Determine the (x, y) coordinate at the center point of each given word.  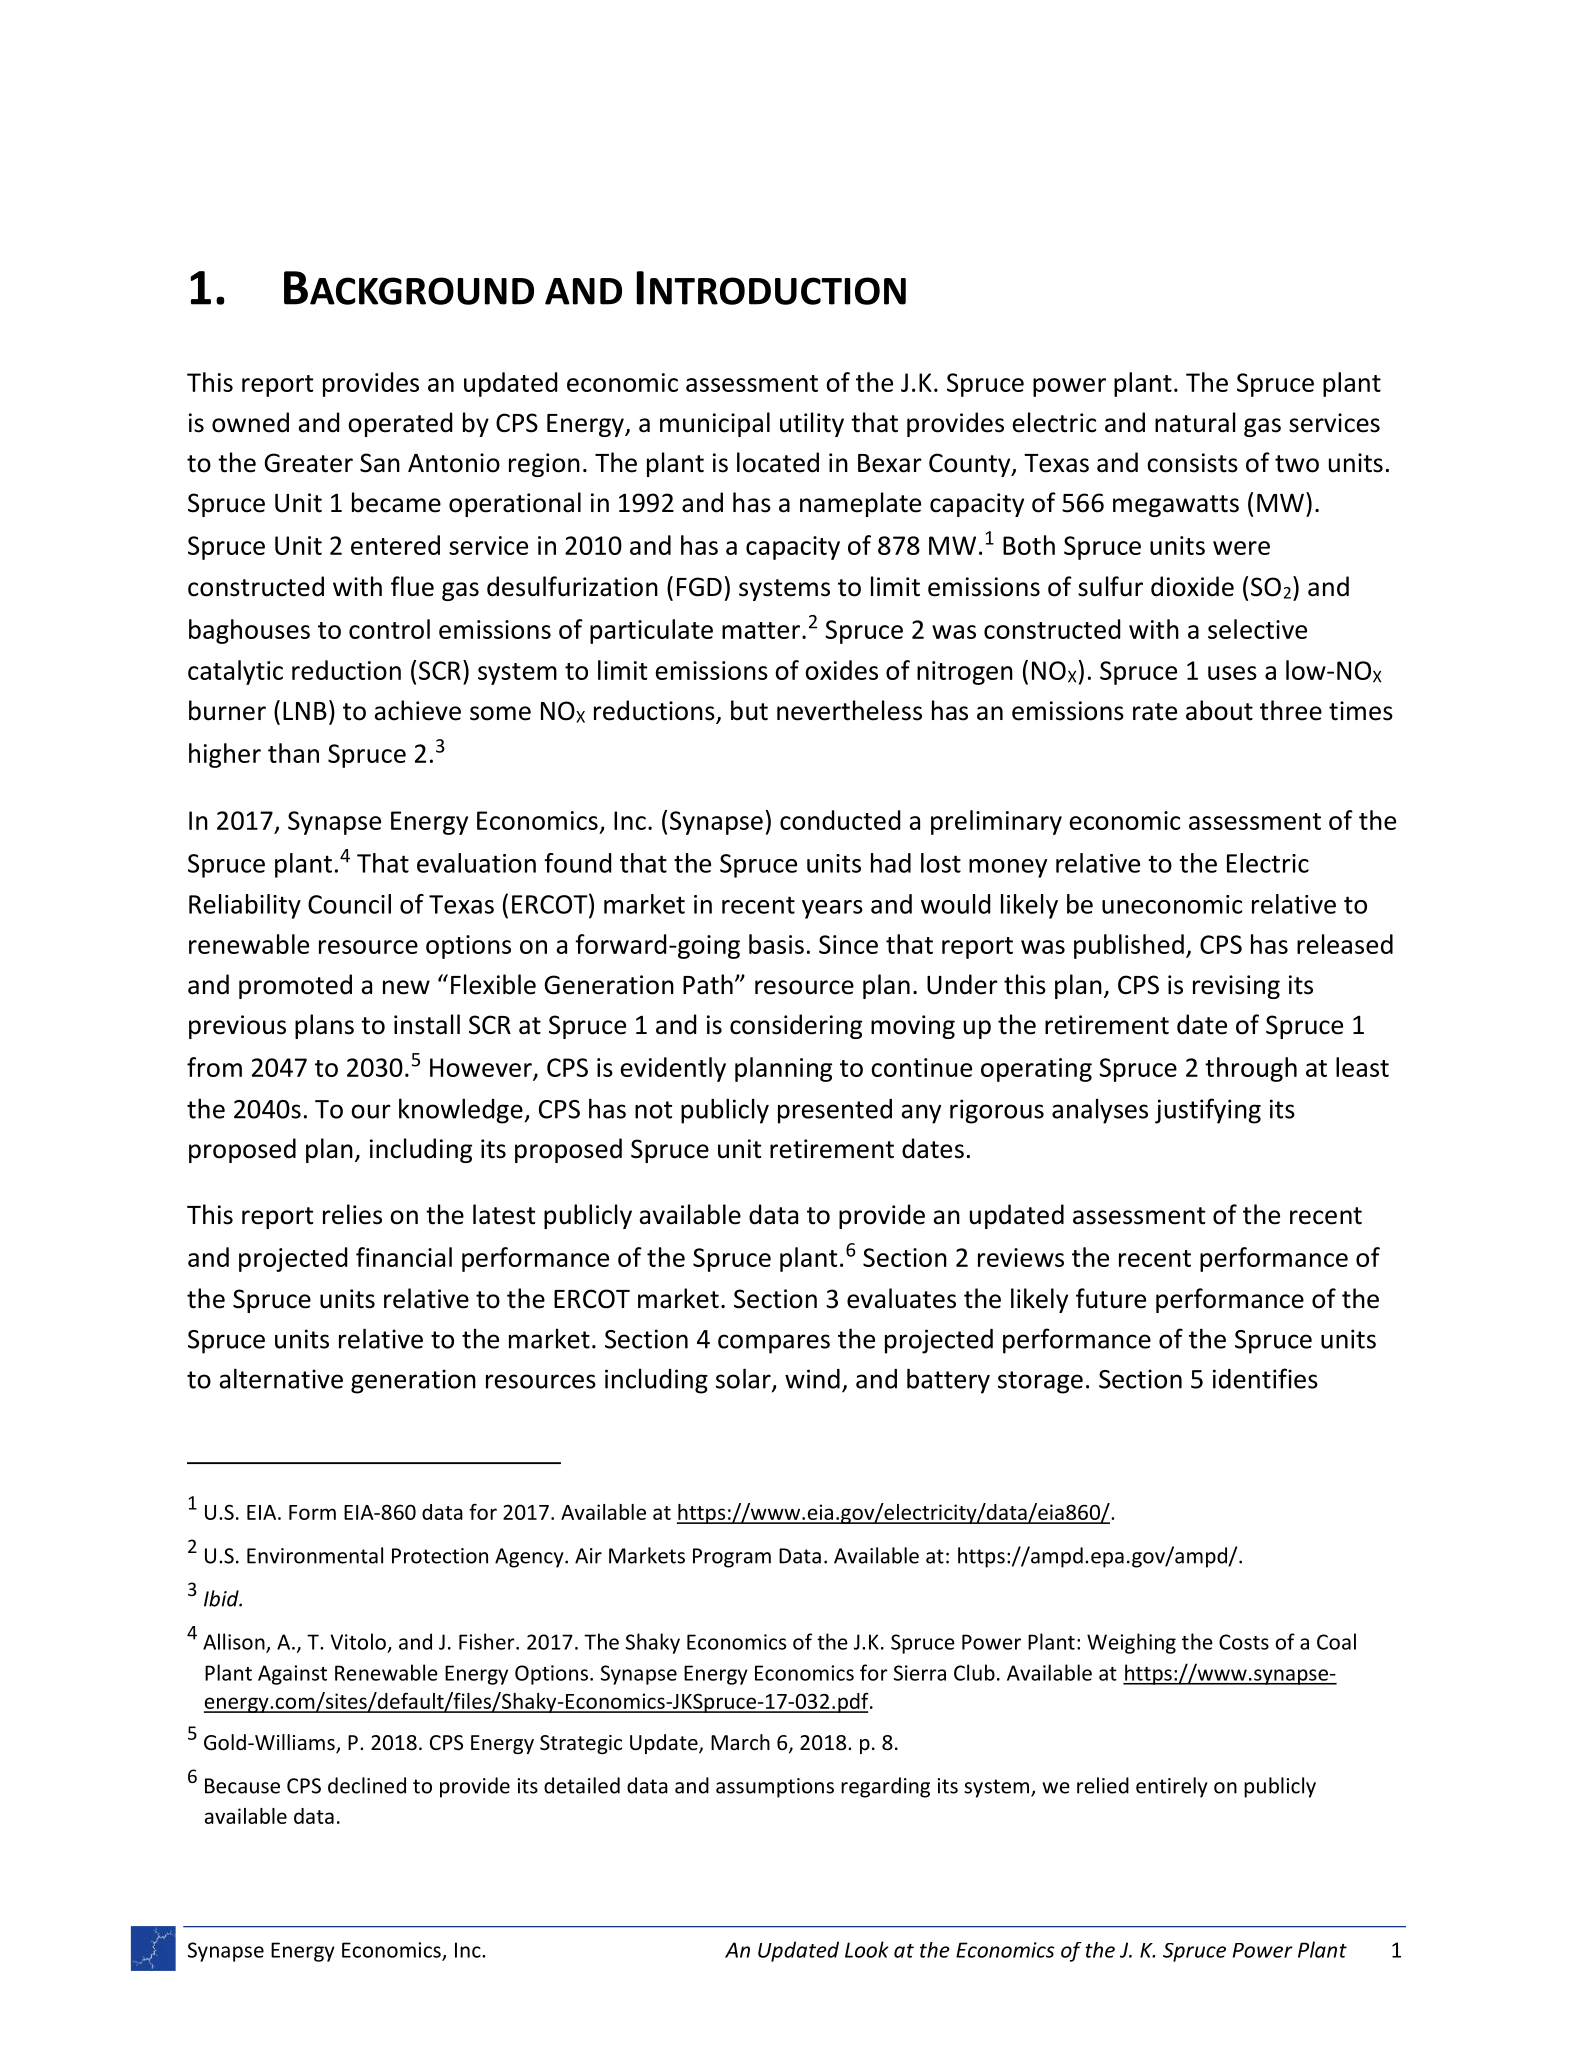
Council (349, 904)
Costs (1244, 1642)
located (778, 462)
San (380, 463)
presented (835, 1111)
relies (352, 1214)
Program (732, 1558)
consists (1192, 463)
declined (367, 1785)
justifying (1208, 1111)
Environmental (315, 1555)
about (1219, 710)
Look (867, 1949)
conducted (840, 820)
